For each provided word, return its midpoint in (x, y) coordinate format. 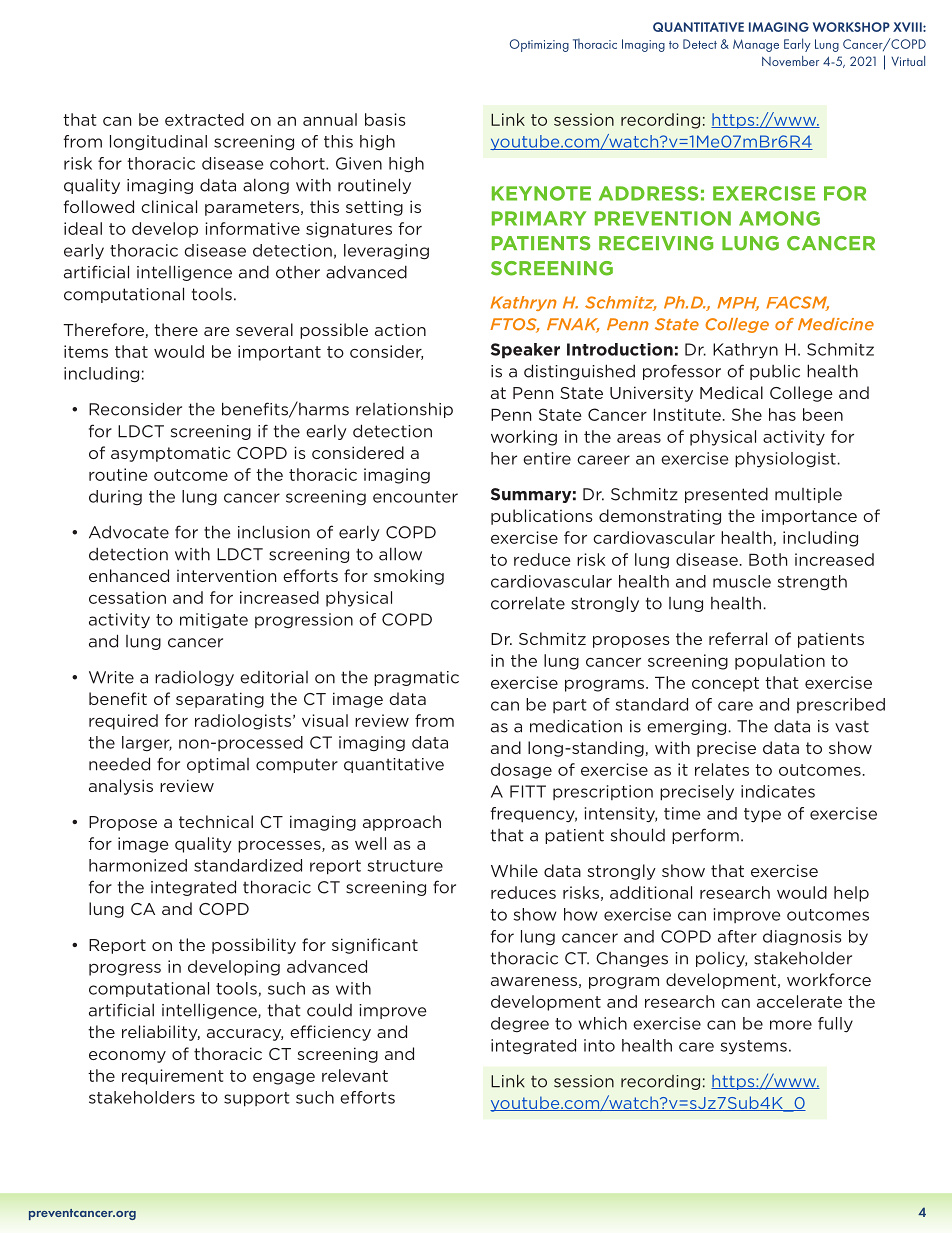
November (790, 61)
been (823, 414)
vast (852, 727)
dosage (521, 771)
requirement (173, 1077)
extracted (204, 119)
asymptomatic (171, 454)
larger (147, 744)
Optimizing (539, 45)
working (524, 438)
